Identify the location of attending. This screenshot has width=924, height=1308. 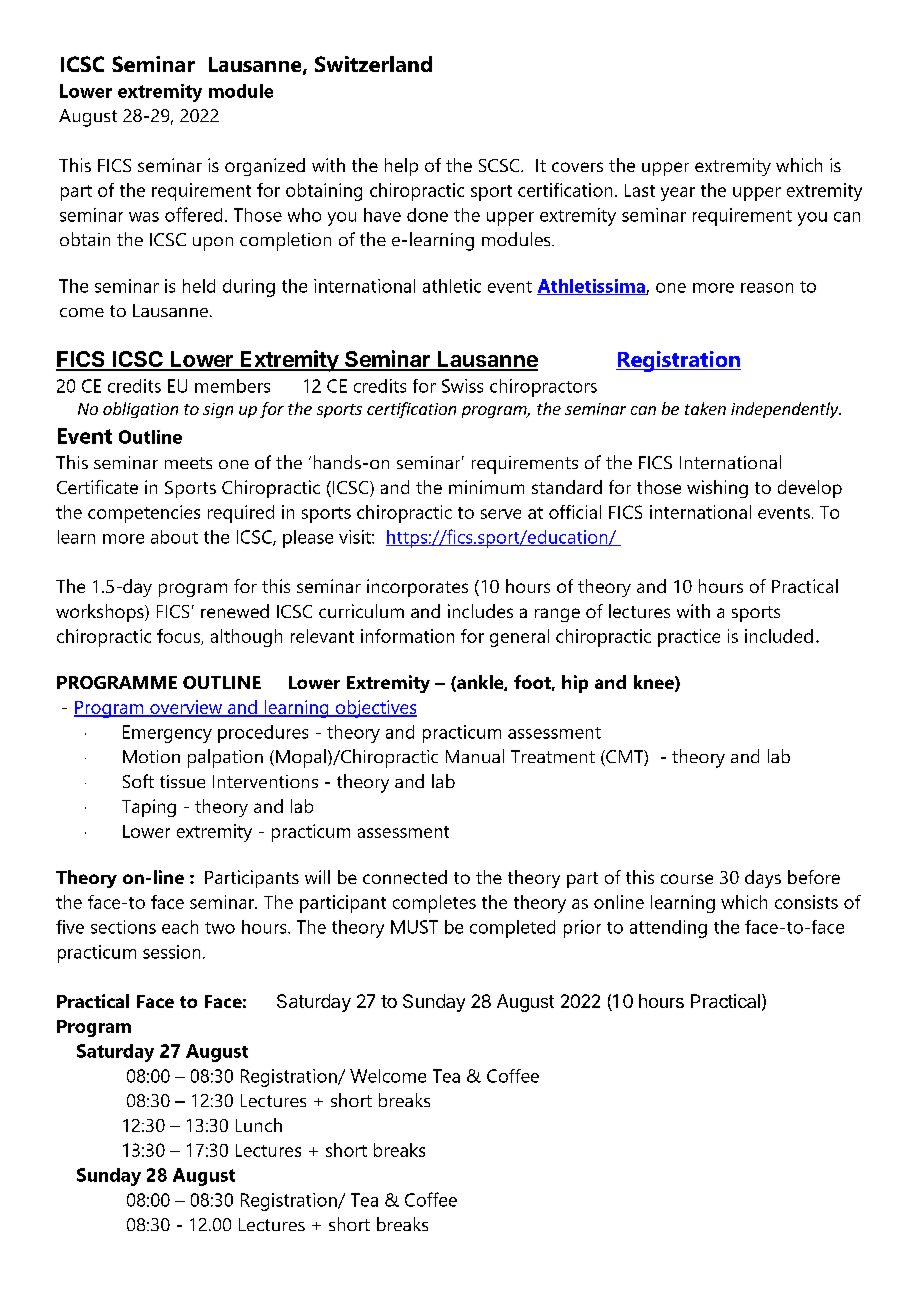
(668, 929).
